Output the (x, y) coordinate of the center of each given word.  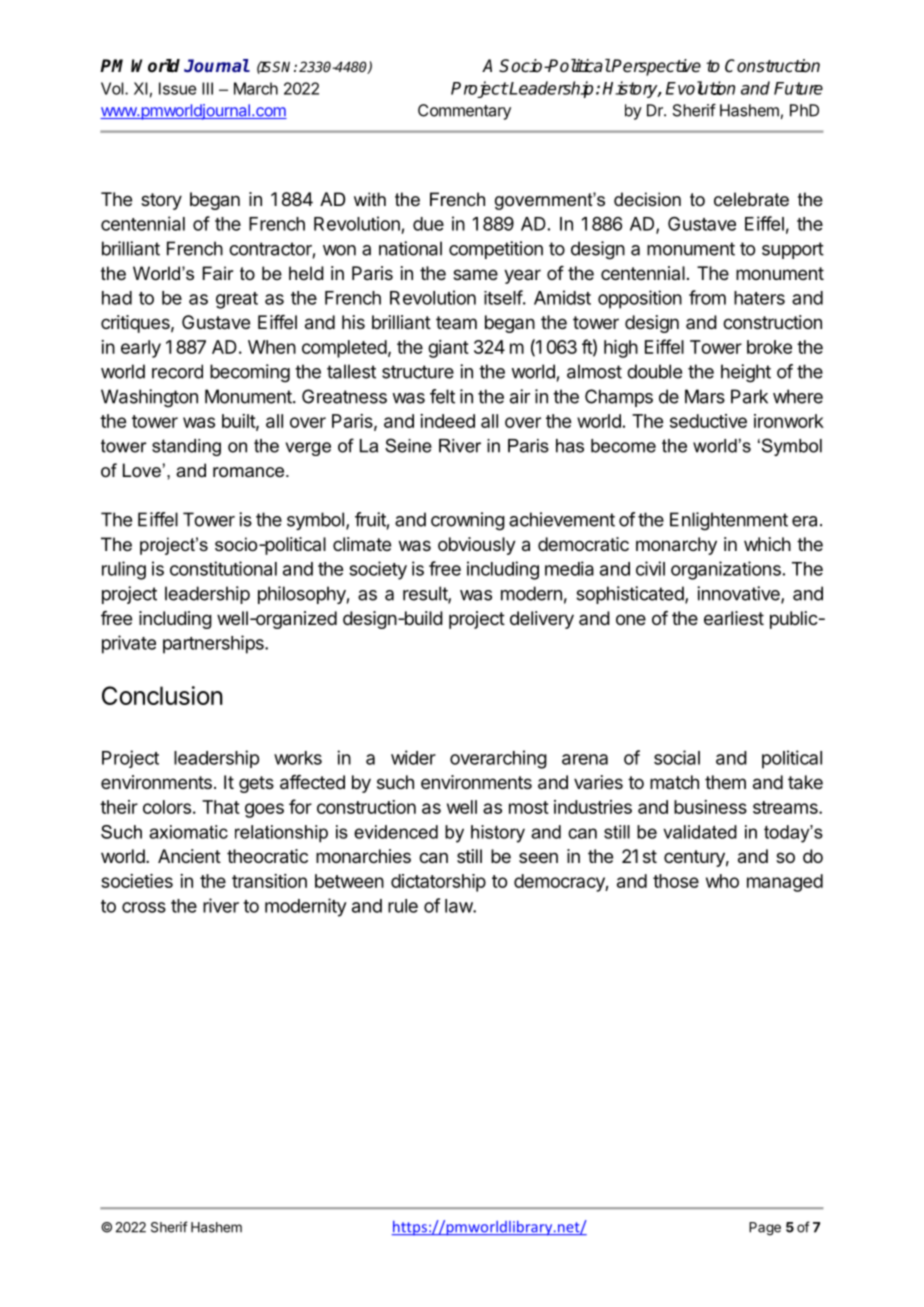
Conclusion (162, 695)
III (207, 88)
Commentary (464, 112)
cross (144, 907)
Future (798, 88)
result (426, 594)
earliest (734, 618)
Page (765, 1229)
